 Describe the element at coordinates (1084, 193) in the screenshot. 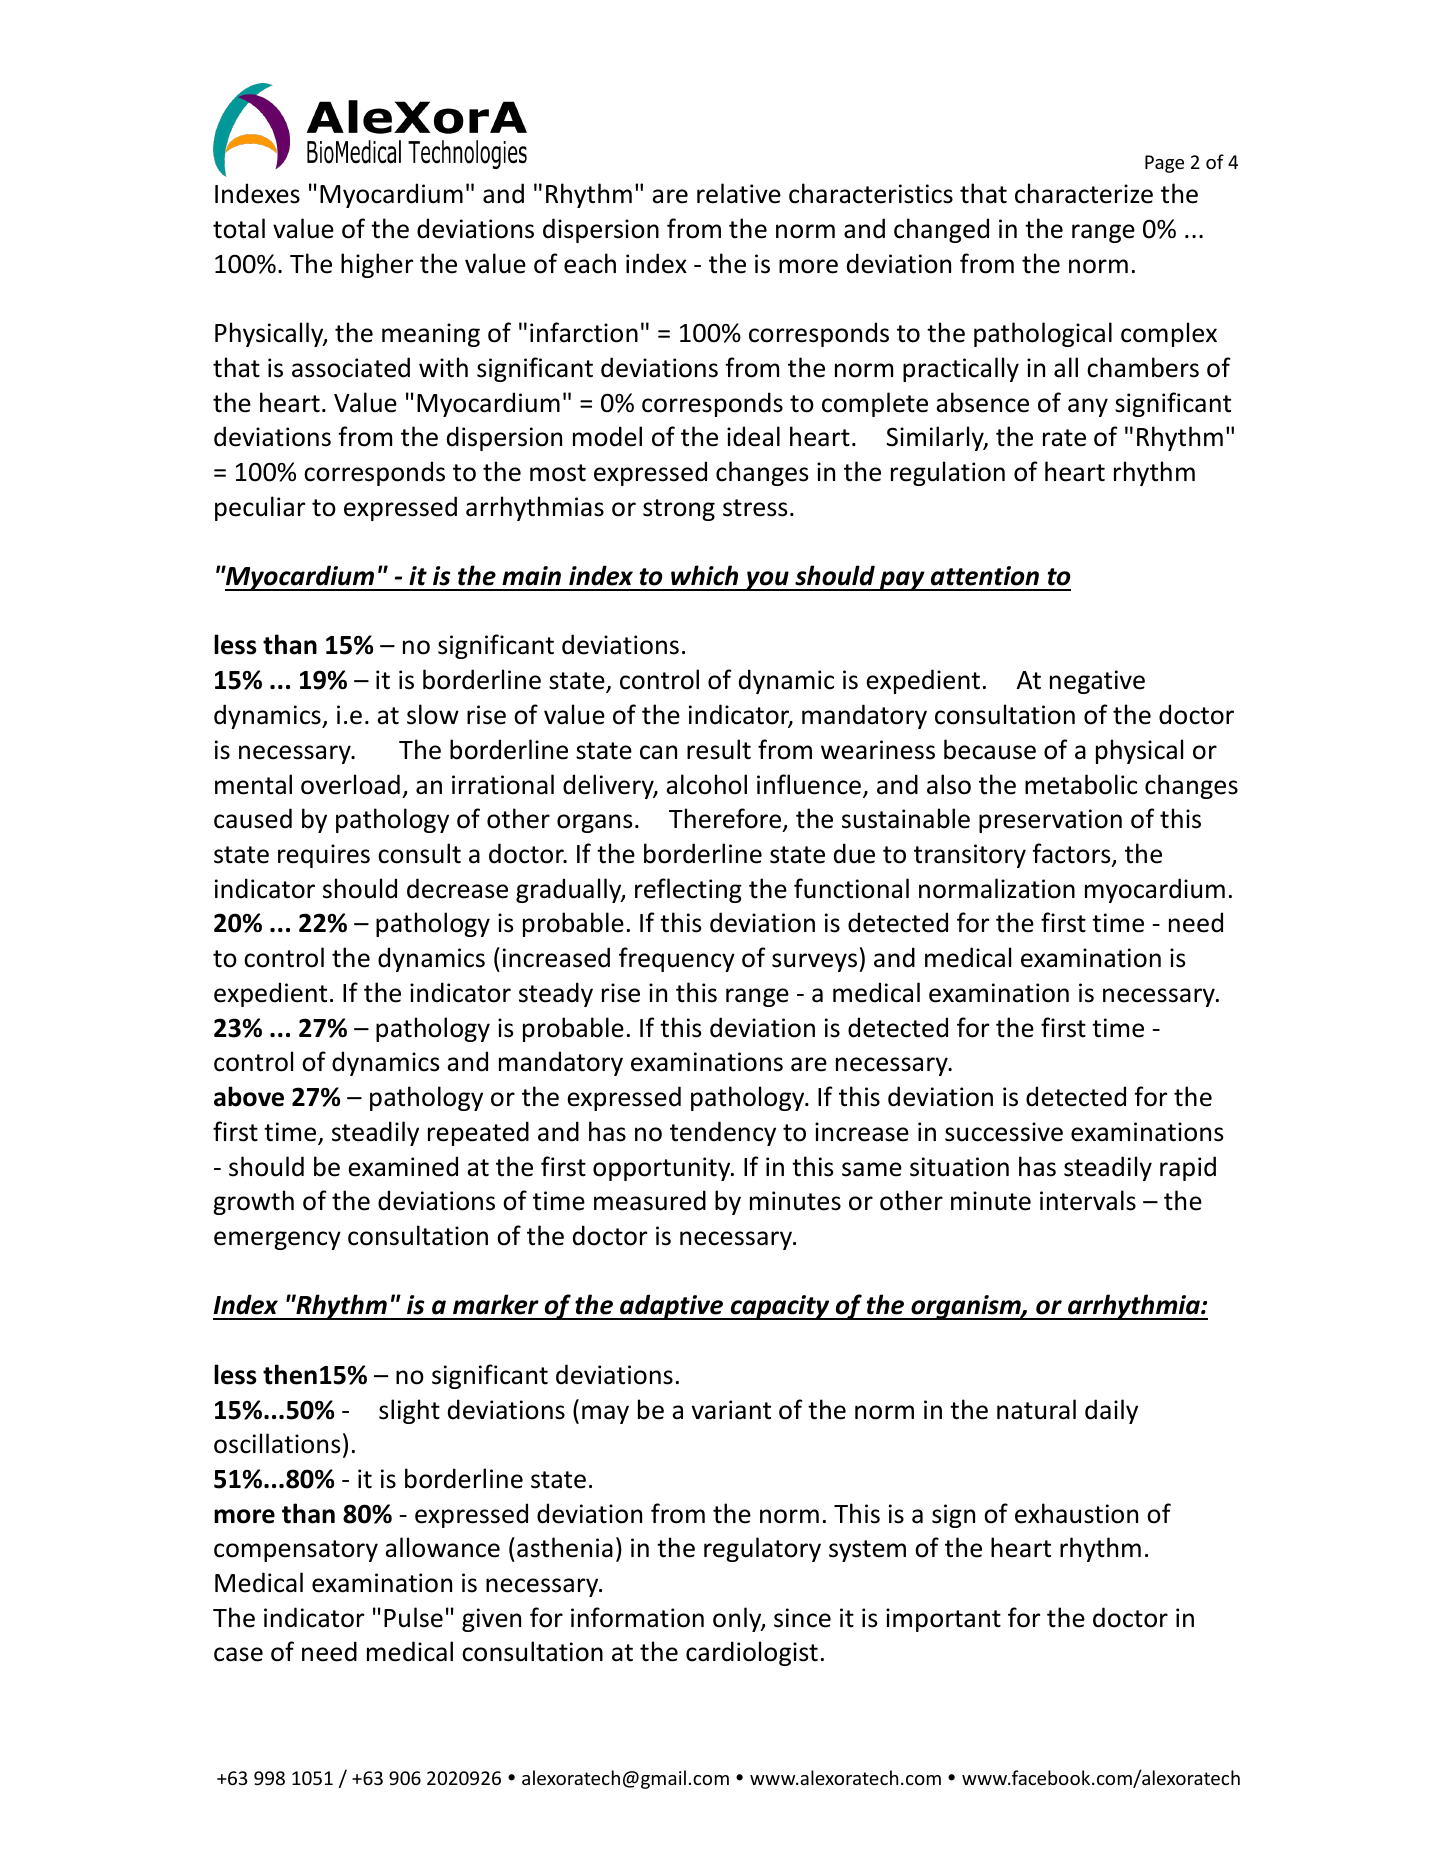

I see `characterize` at that location.
